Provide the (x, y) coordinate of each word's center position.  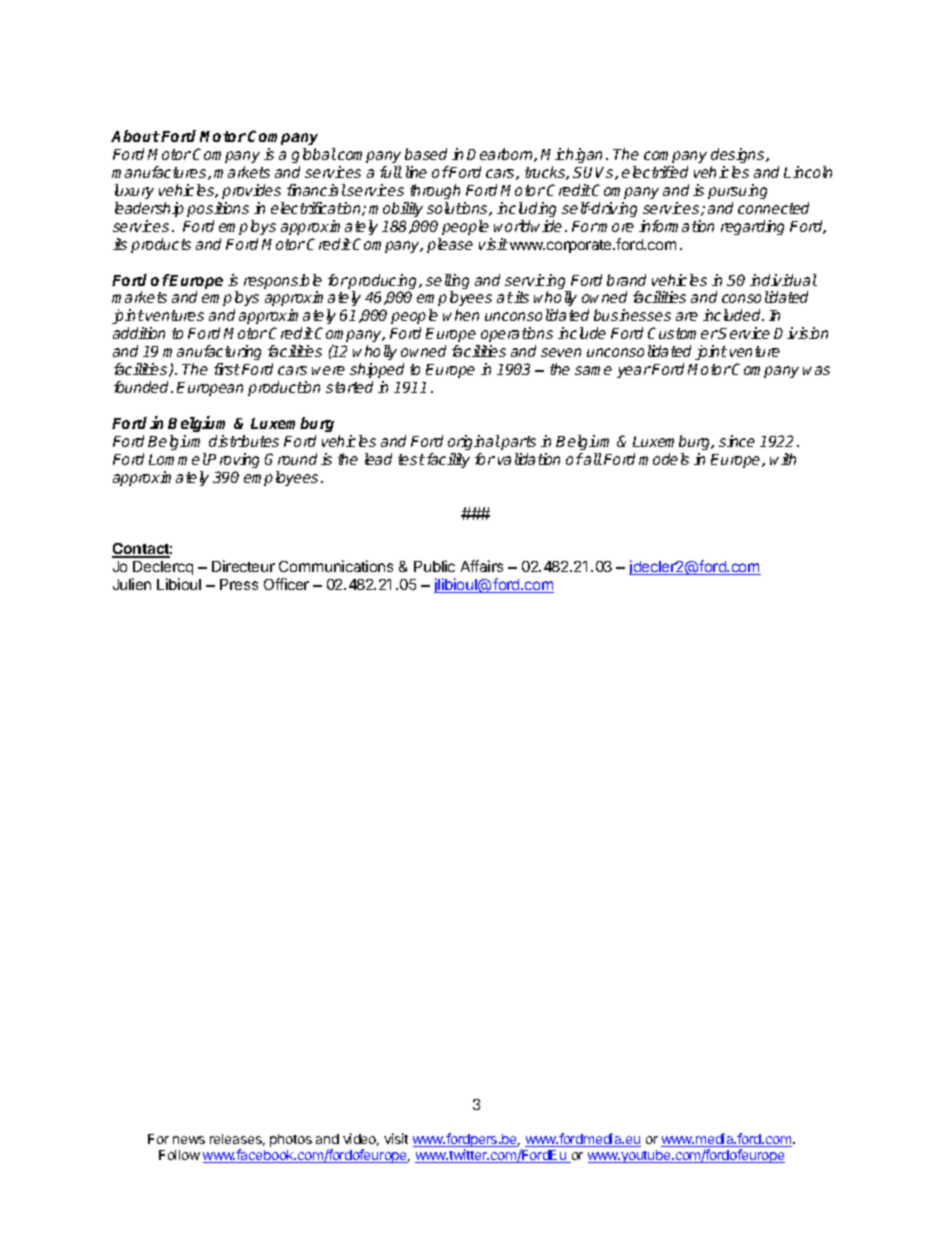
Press (239, 584)
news (189, 1140)
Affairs (482, 566)
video (361, 1139)
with (783, 459)
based (426, 154)
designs (739, 157)
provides (251, 191)
